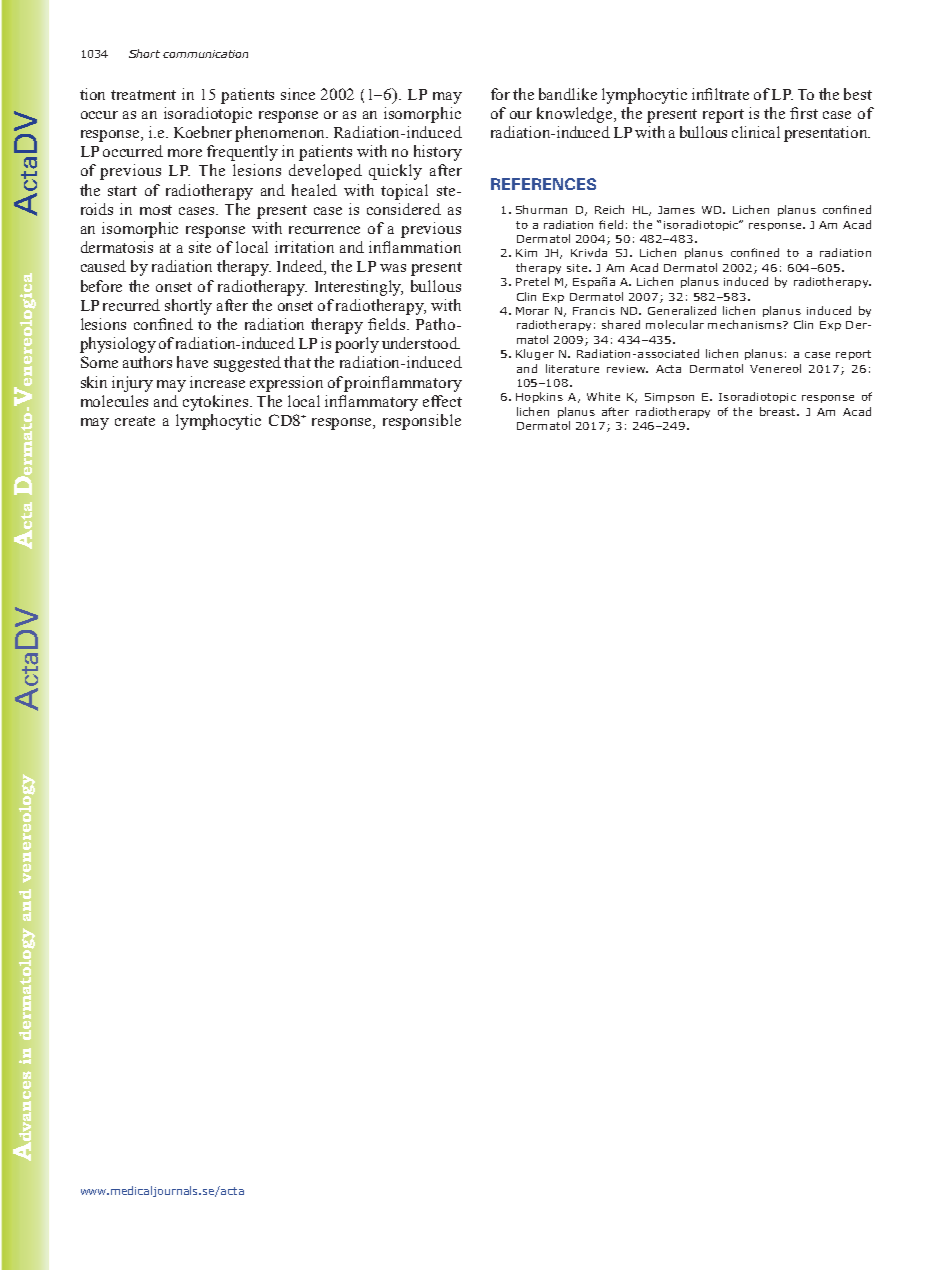  What do you see at coordinates (192, 362) in the screenshot?
I see `have` at bounding box center [192, 362].
